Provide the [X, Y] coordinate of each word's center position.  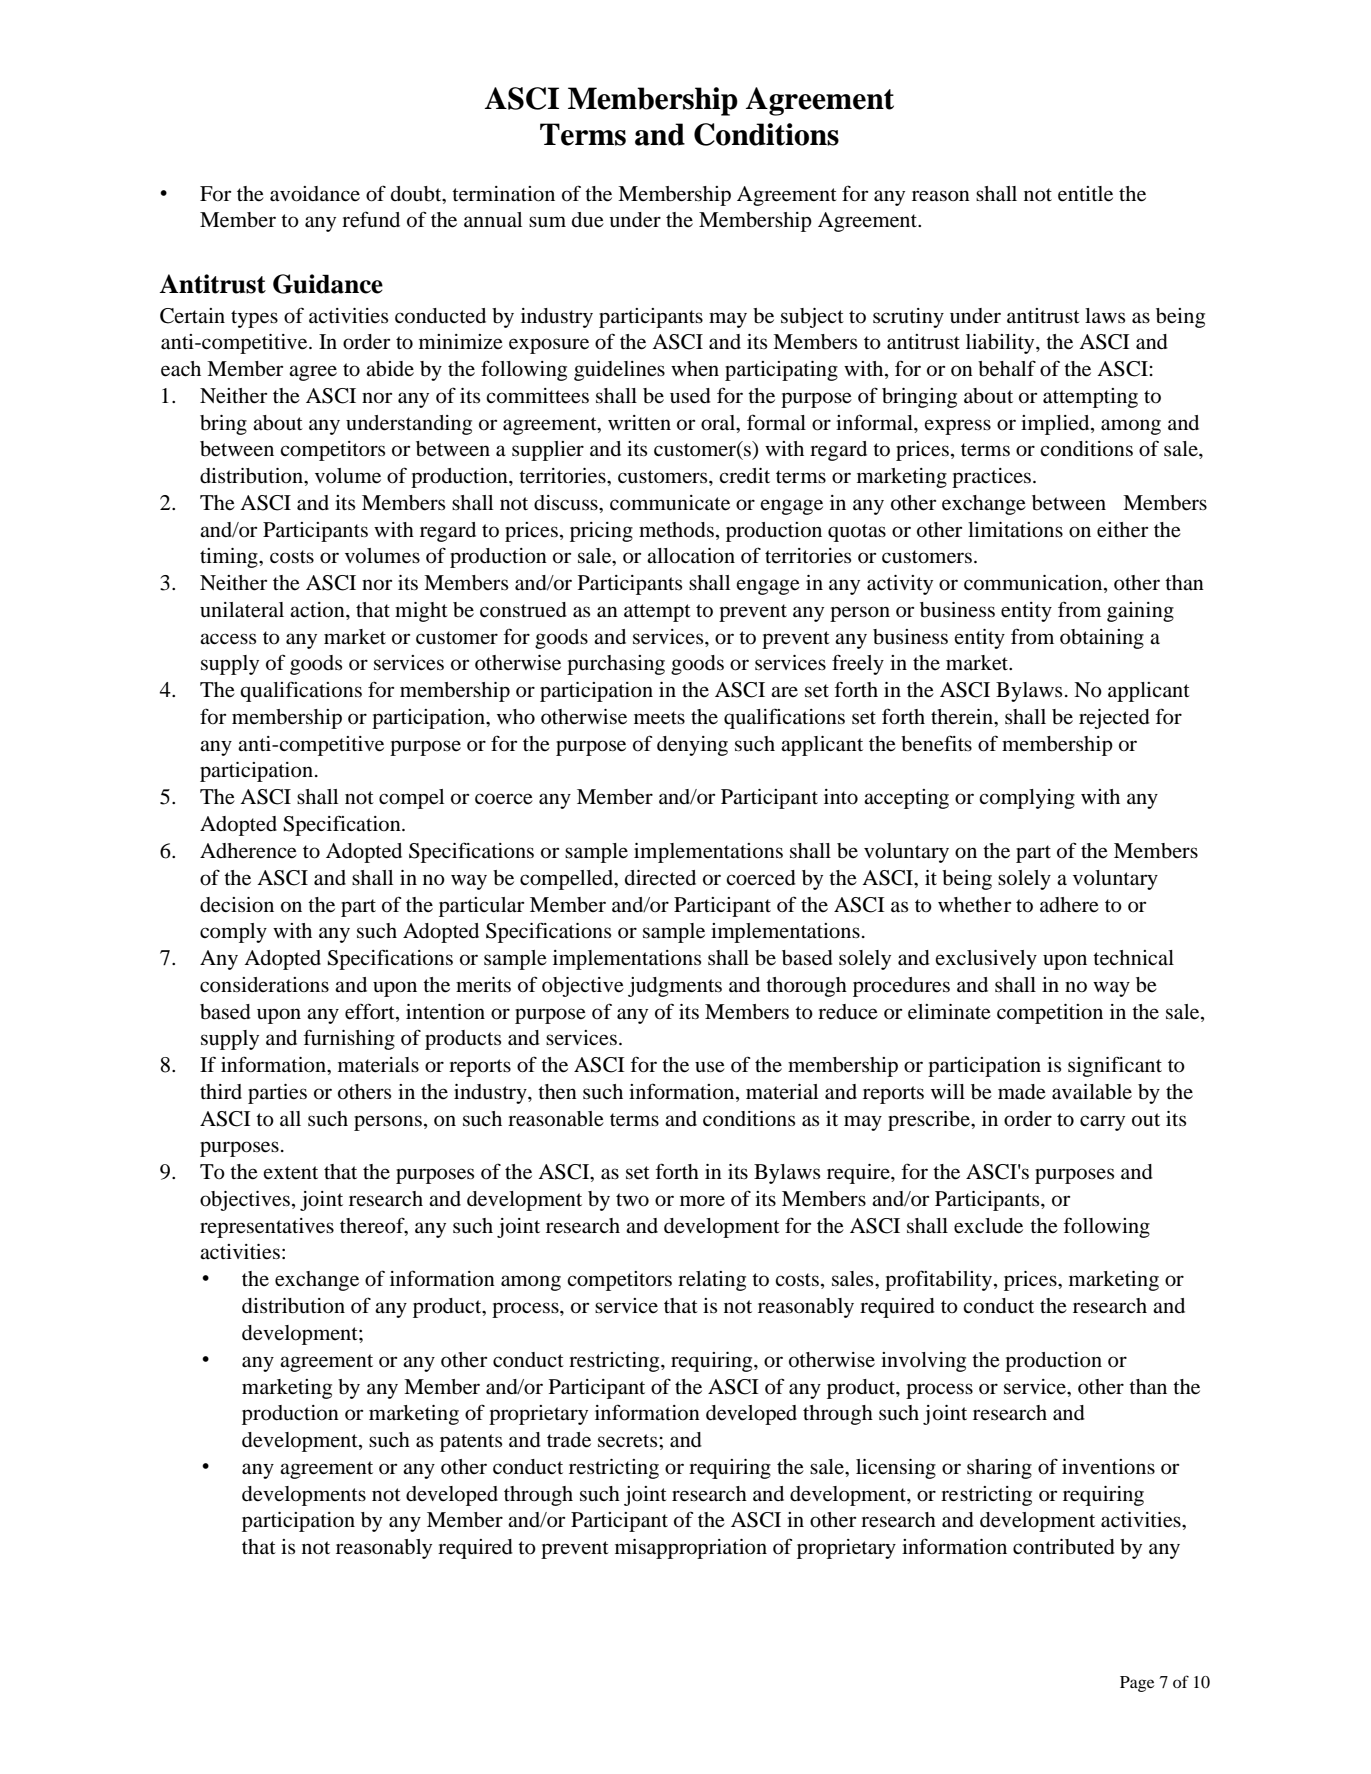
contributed [1064, 1547]
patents [471, 1443]
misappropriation [691, 1549]
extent [290, 1173]
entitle [1085, 194]
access [228, 639]
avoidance [315, 194]
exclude [988, 1226]
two [632, 1200]
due [588, 220]
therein [963, 717]
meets [659, 718]
